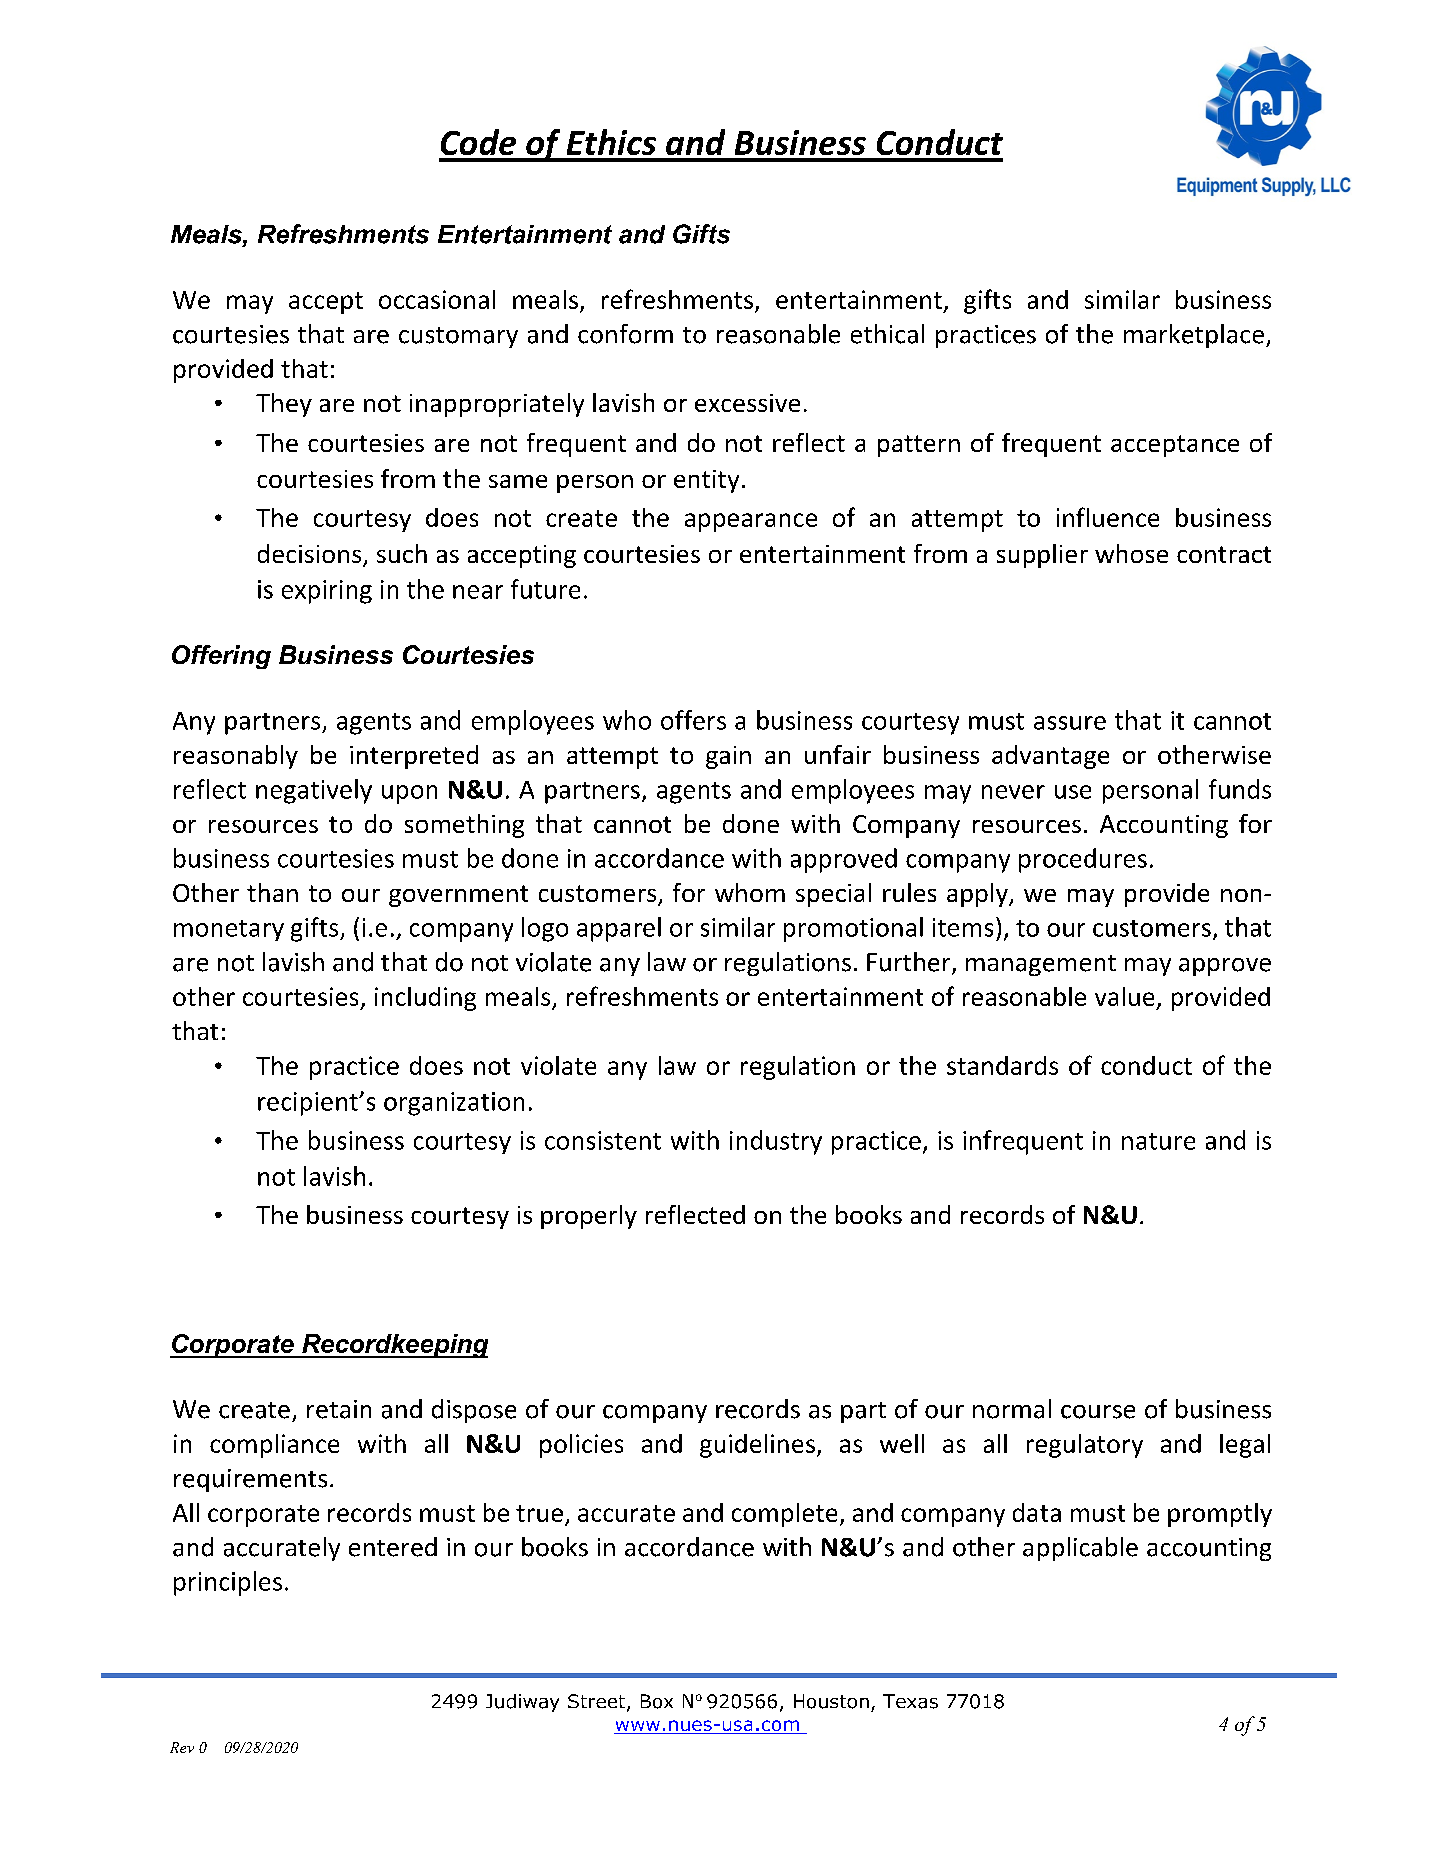  I want to click on Rev, so click(182, 1747).
